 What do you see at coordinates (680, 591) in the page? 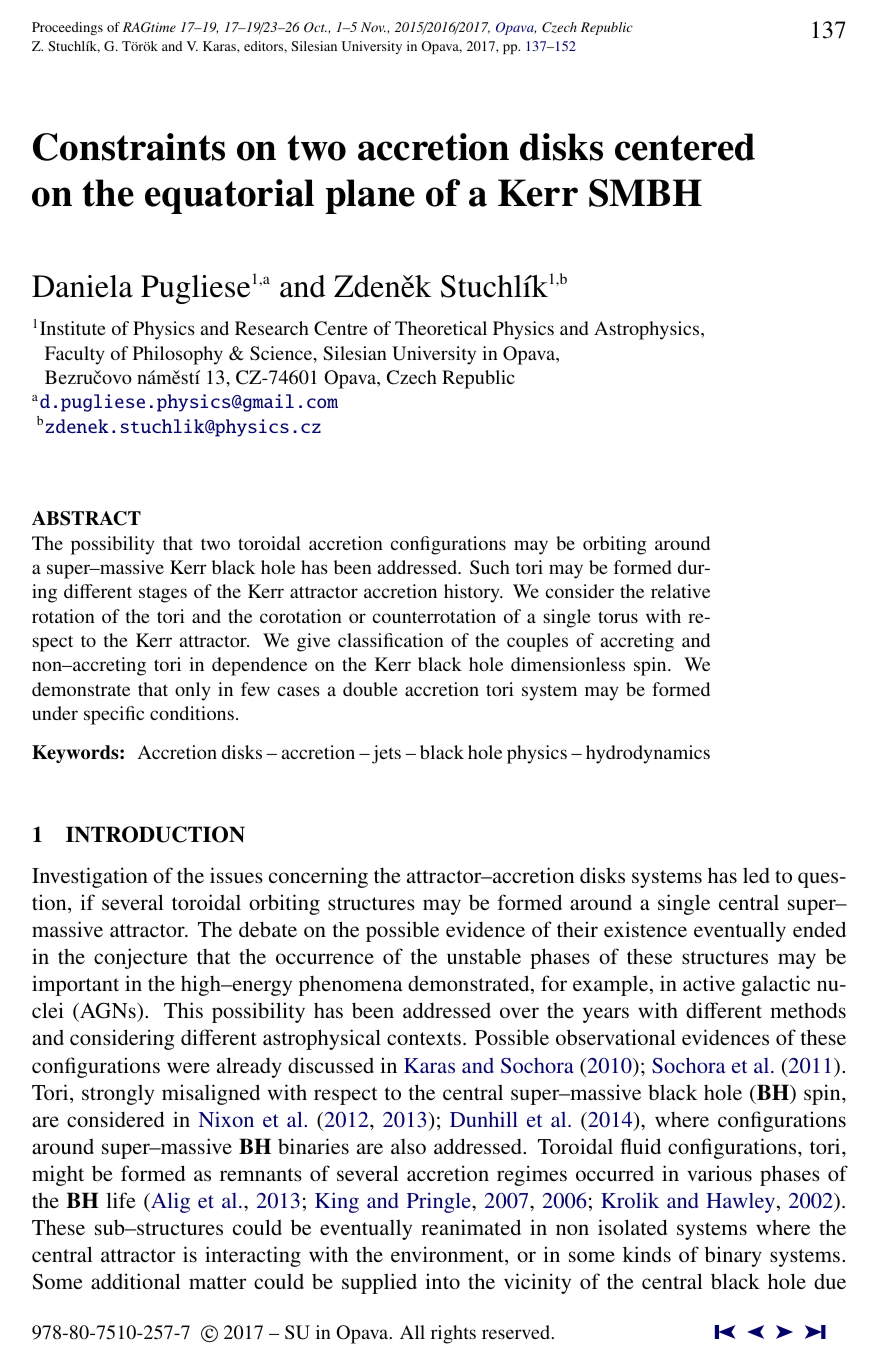
I see `relative` at bounding box center [680, 591].
